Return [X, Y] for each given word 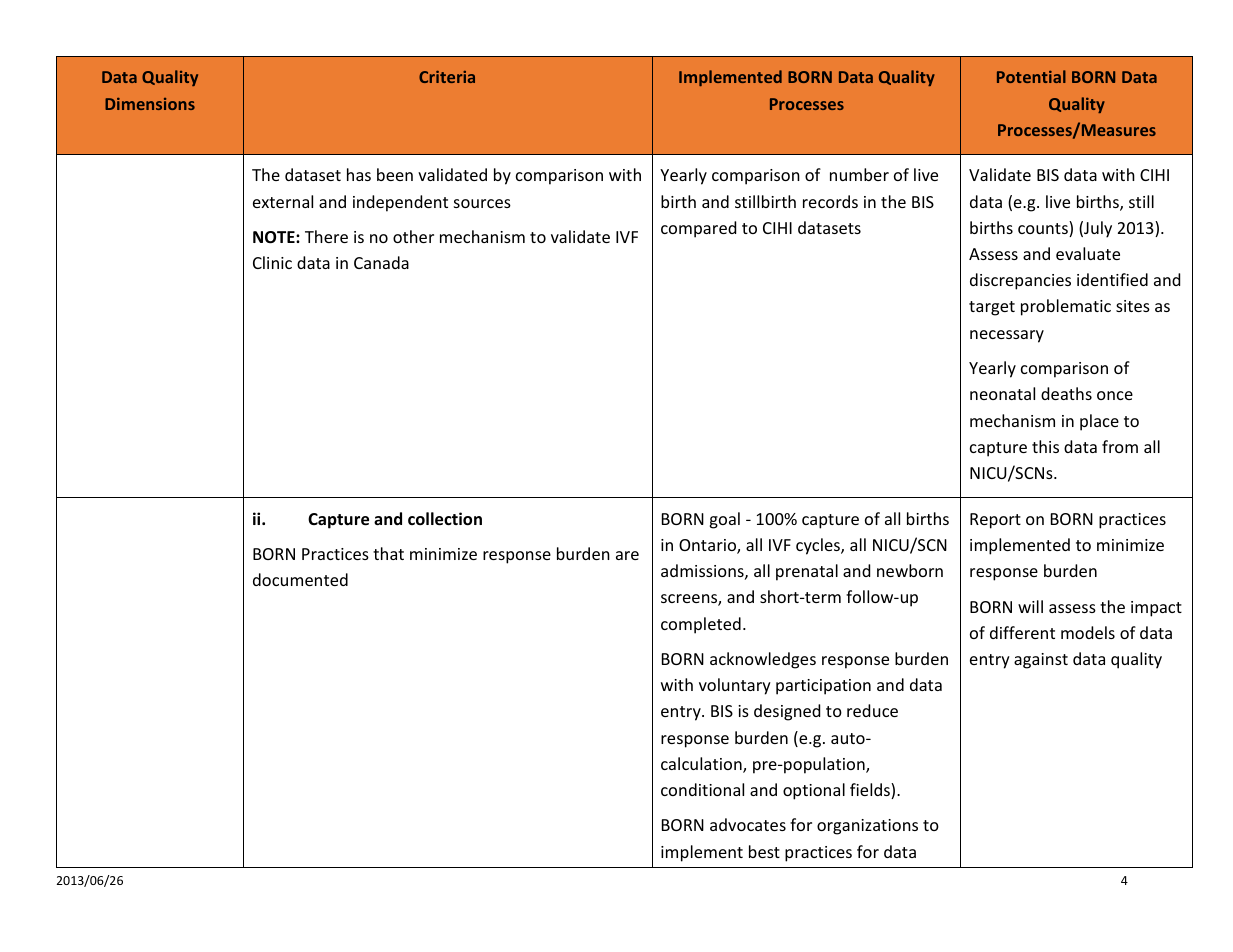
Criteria [447, 77]
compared [698, 229]
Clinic [272, 262]
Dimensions [150, 104]
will [1030, 606]
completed [701, 625]
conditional [702, 789]
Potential [1031, 76]
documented [300, 579]
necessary [1007, 336]
